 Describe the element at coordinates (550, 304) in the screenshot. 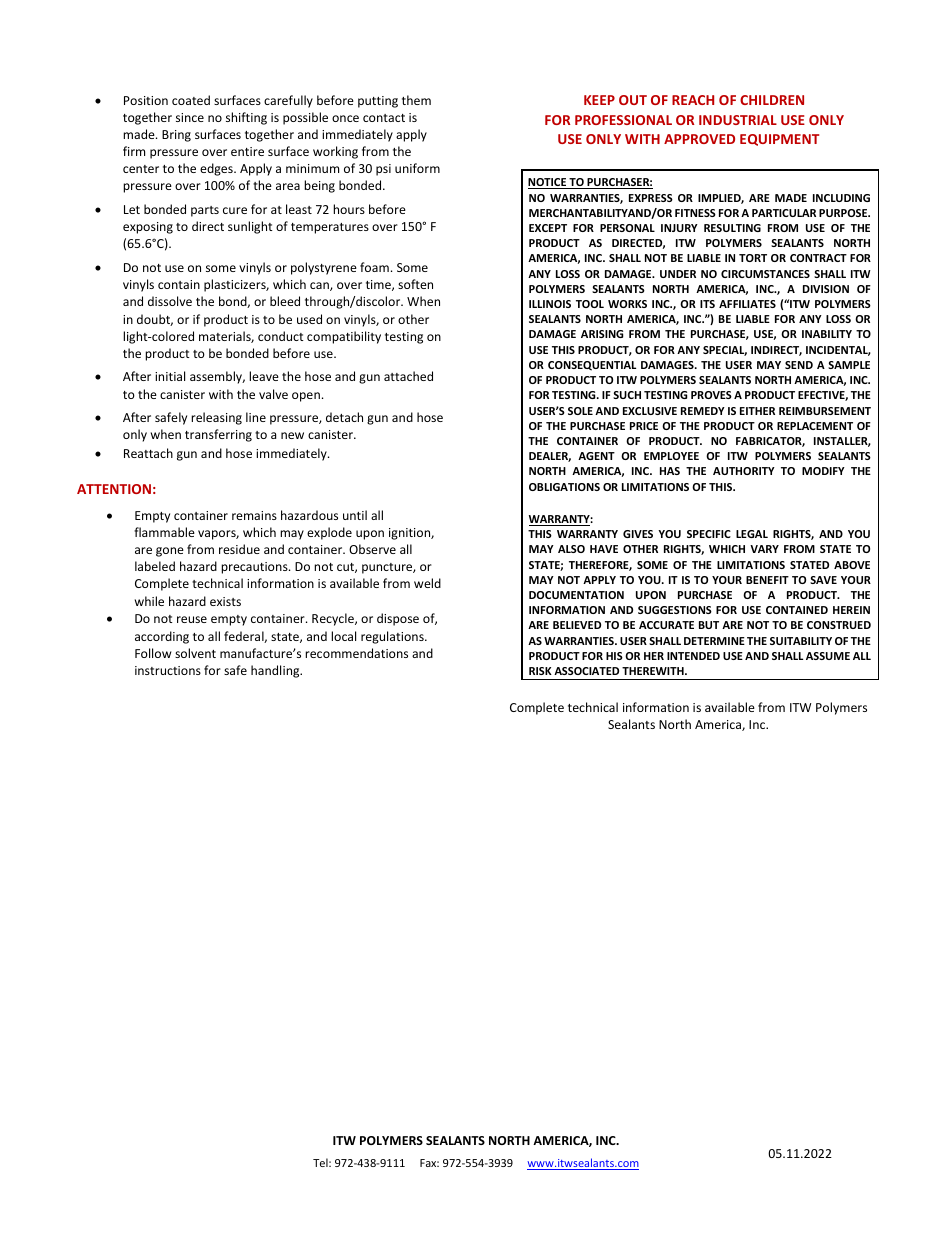

I see `ILLINOIS` at that location.
